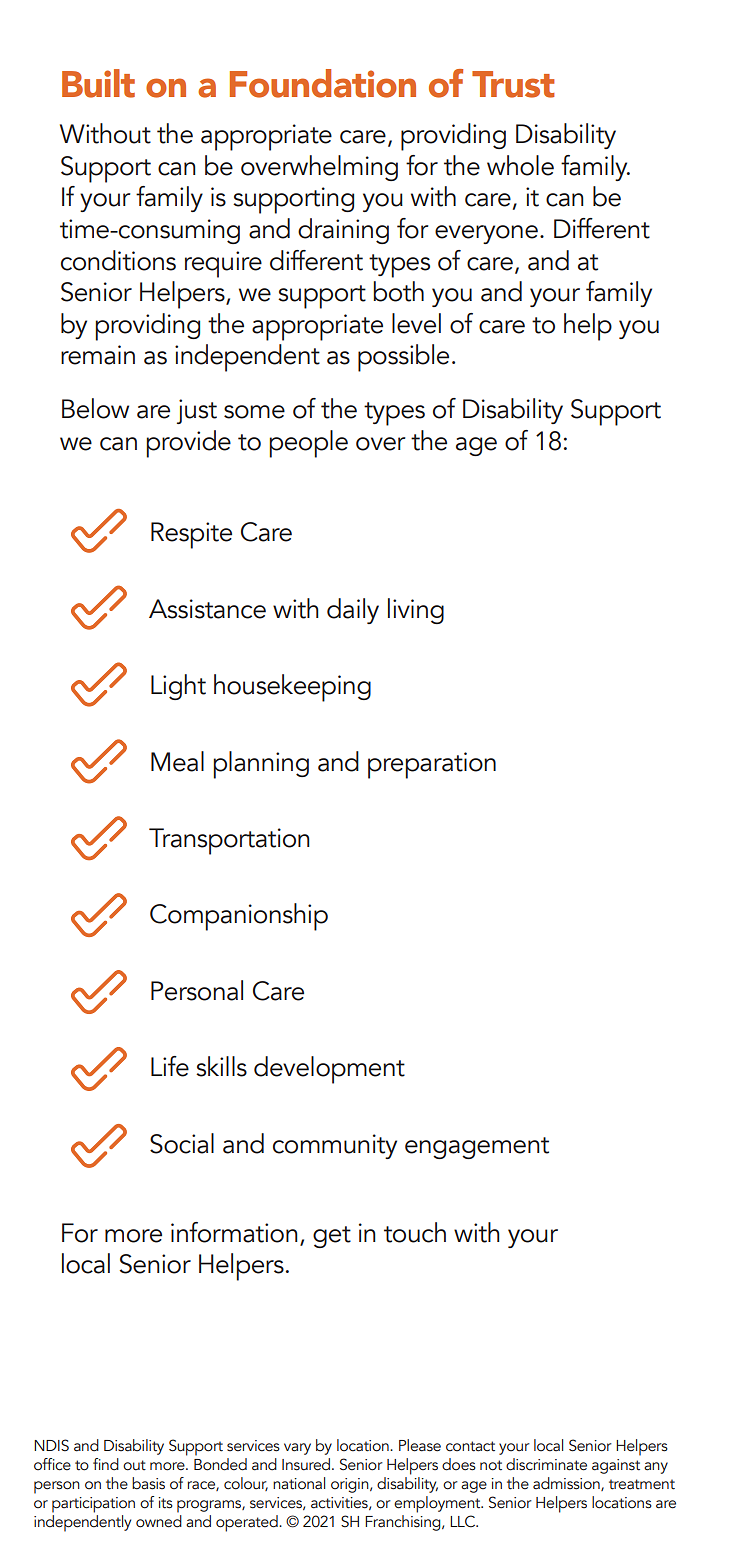  Describe the element at coordinates (98, 83) in the screenshot. I see `Built` at that location.
